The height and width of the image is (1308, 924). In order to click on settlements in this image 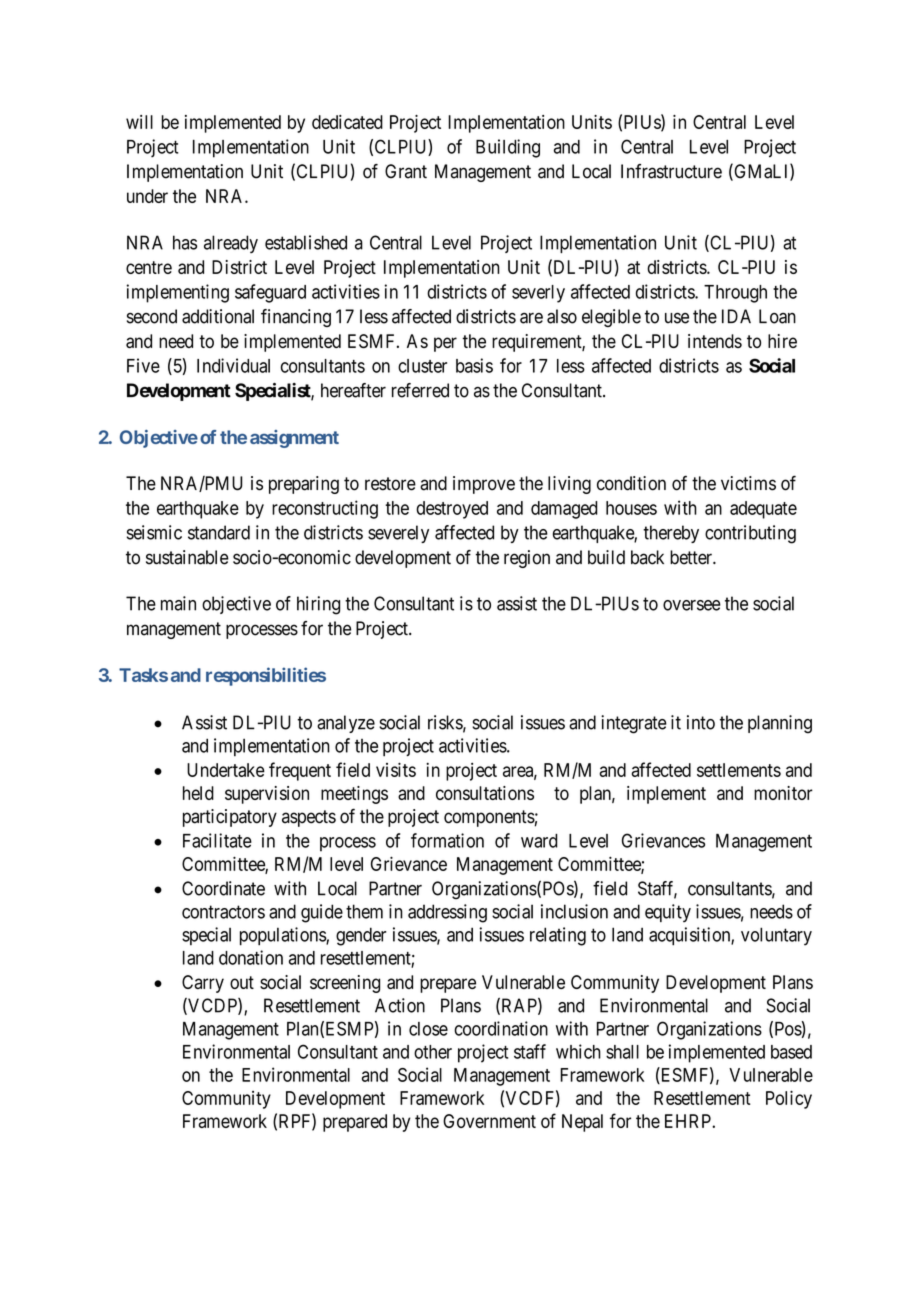, I will do `click(739, 770)`.
